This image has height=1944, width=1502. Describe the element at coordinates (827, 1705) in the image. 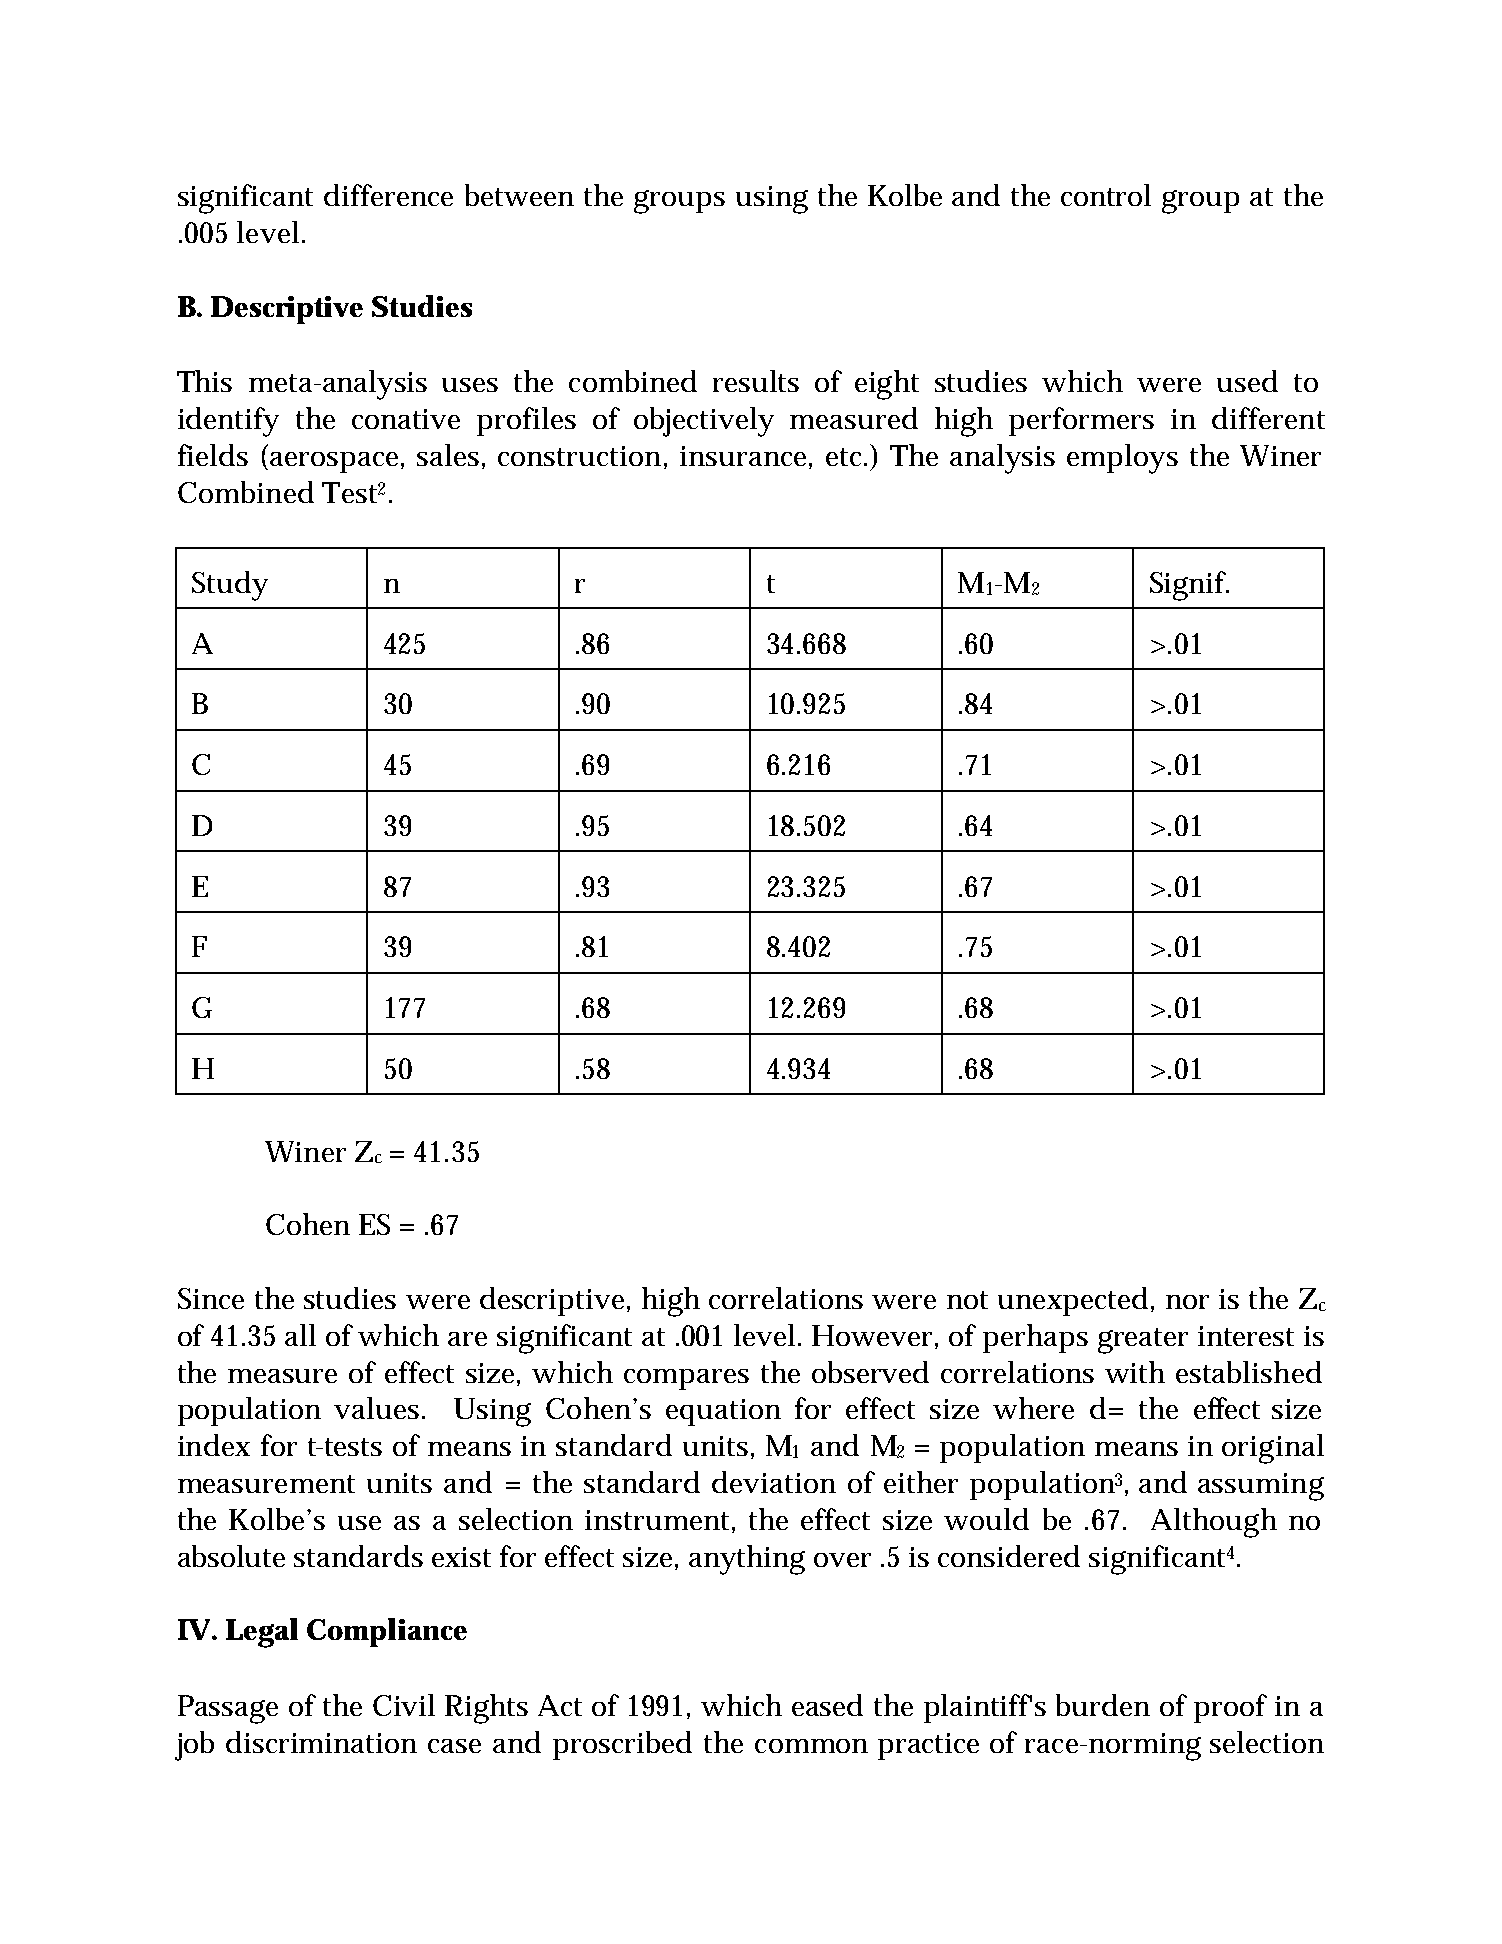

I see `eased` at that location.
